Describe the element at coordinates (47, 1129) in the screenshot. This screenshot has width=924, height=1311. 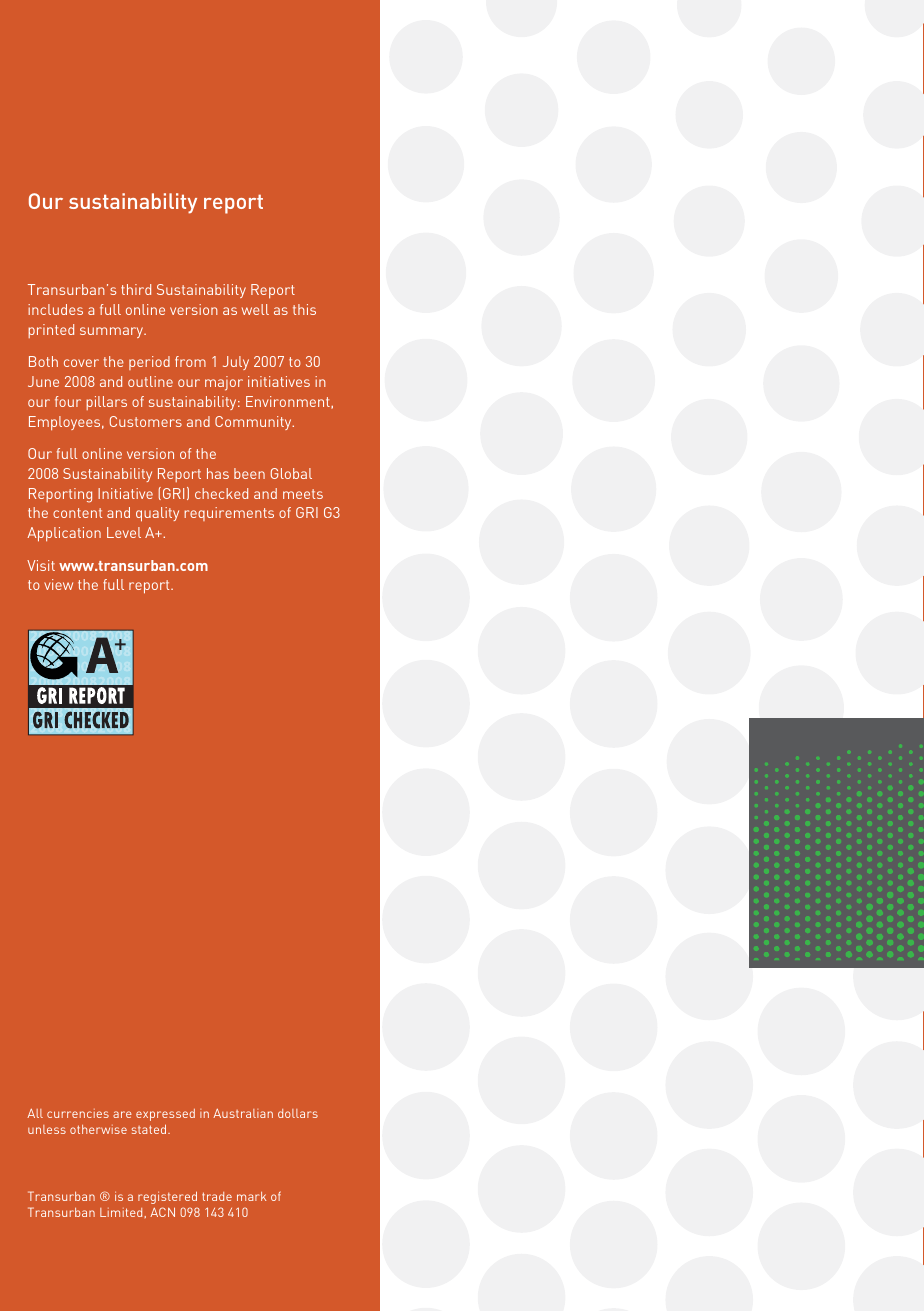
I see `unless` at that location.
